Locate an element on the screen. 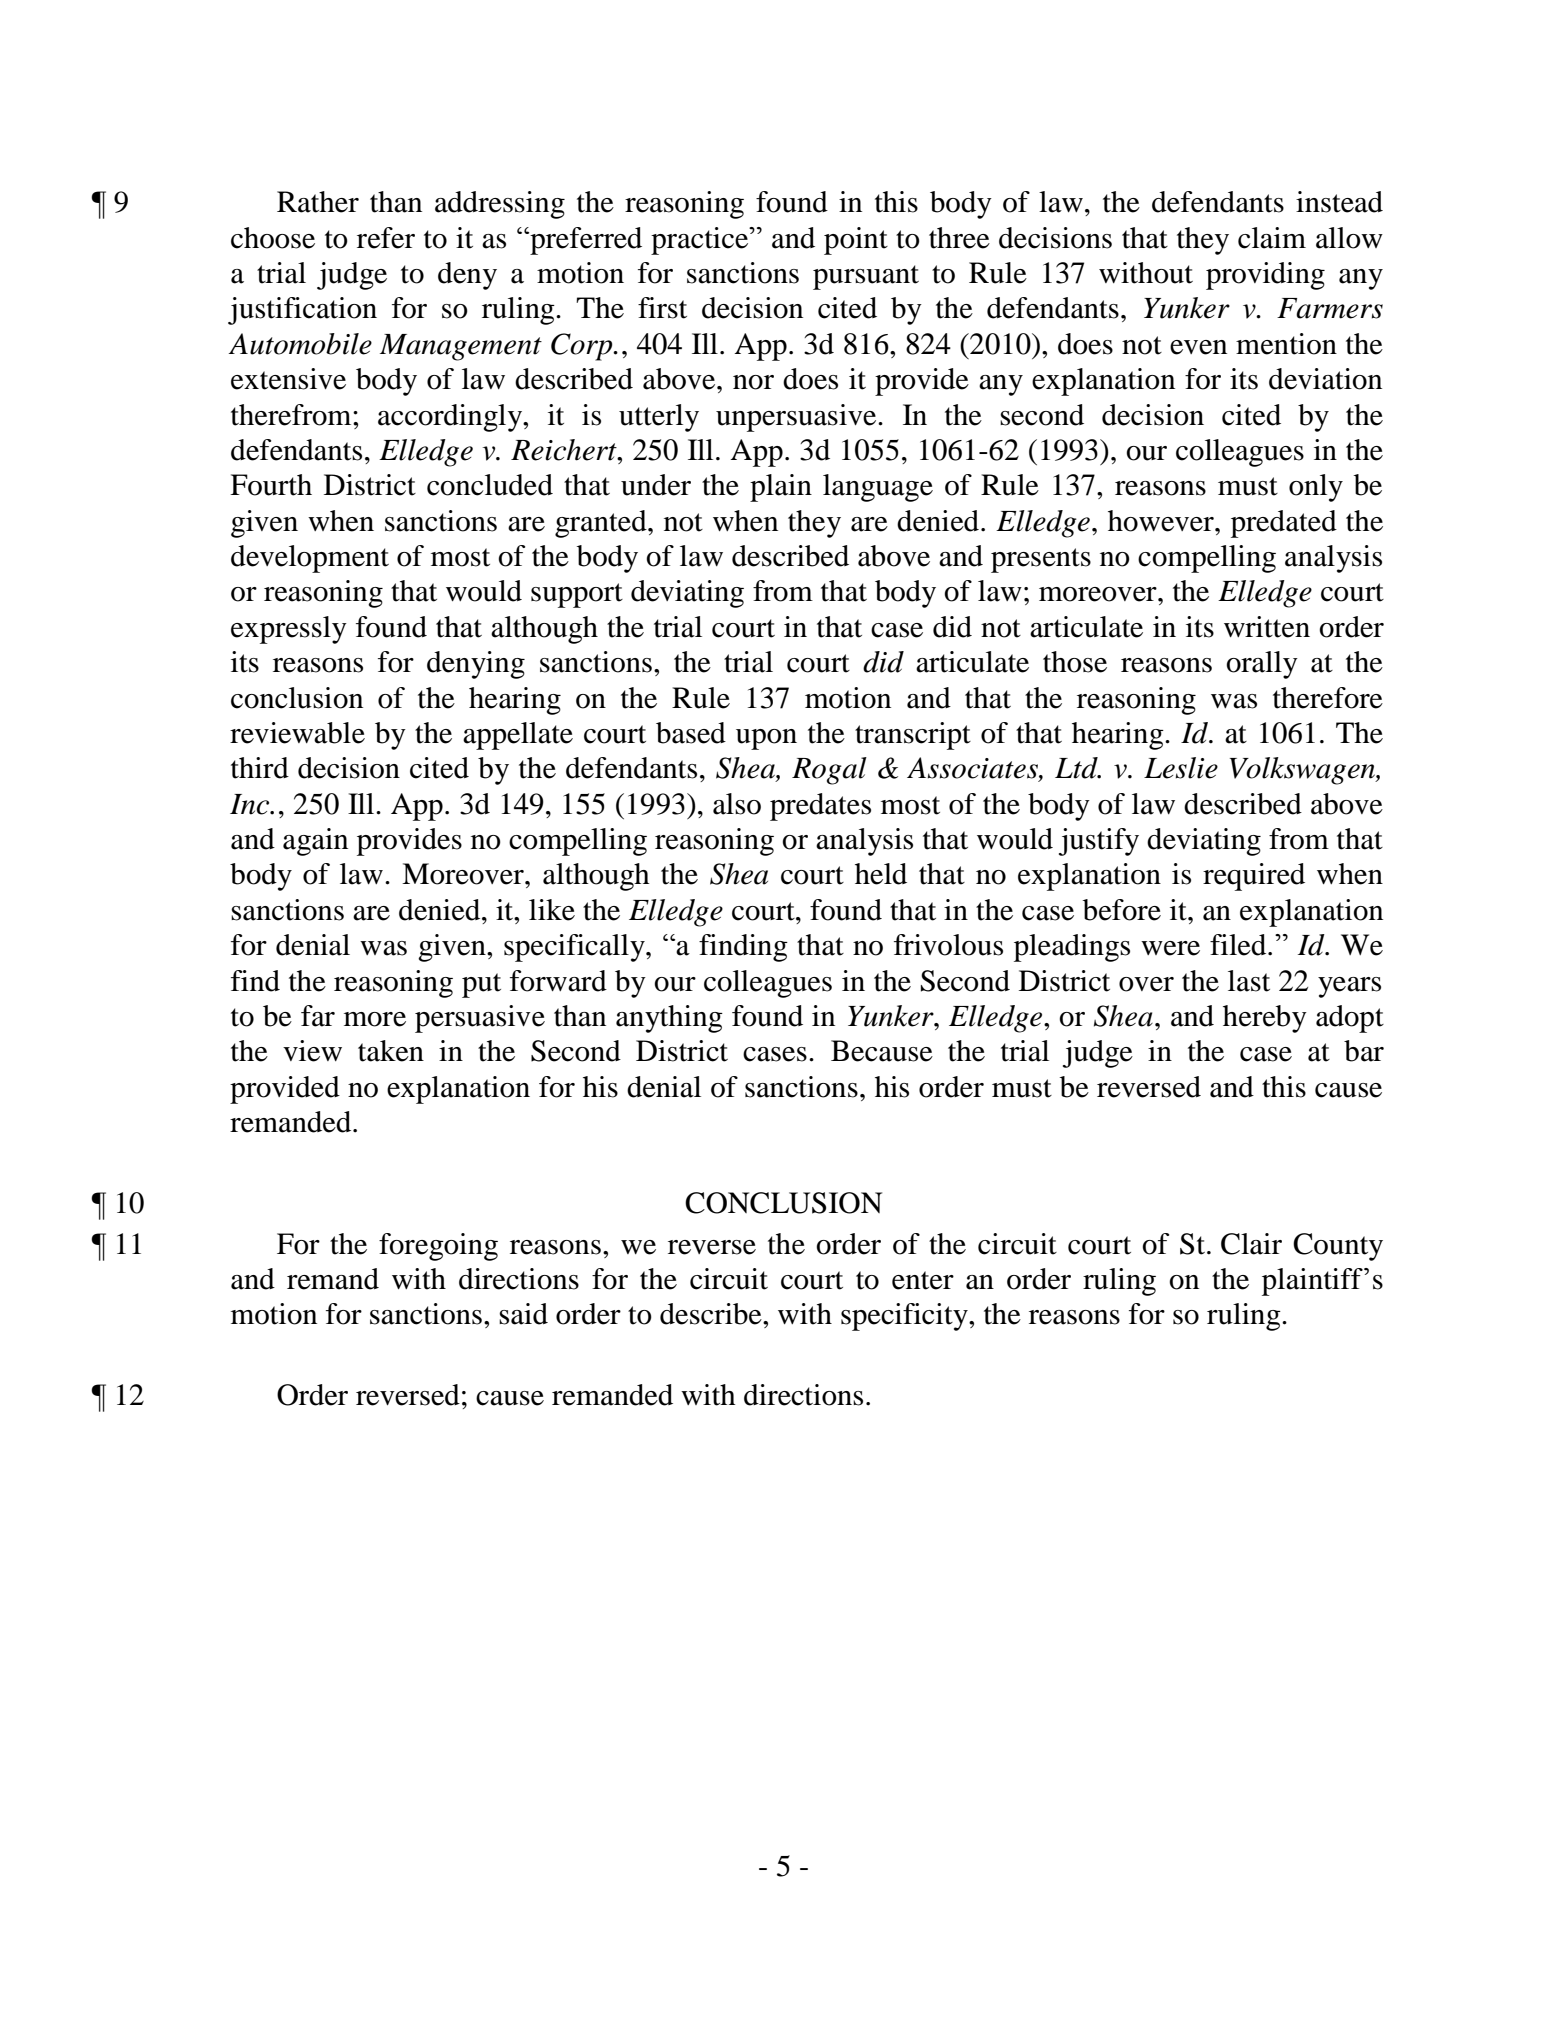 This screenshot has height=2030, width=1568. third is located at coordinates (260, 768).
